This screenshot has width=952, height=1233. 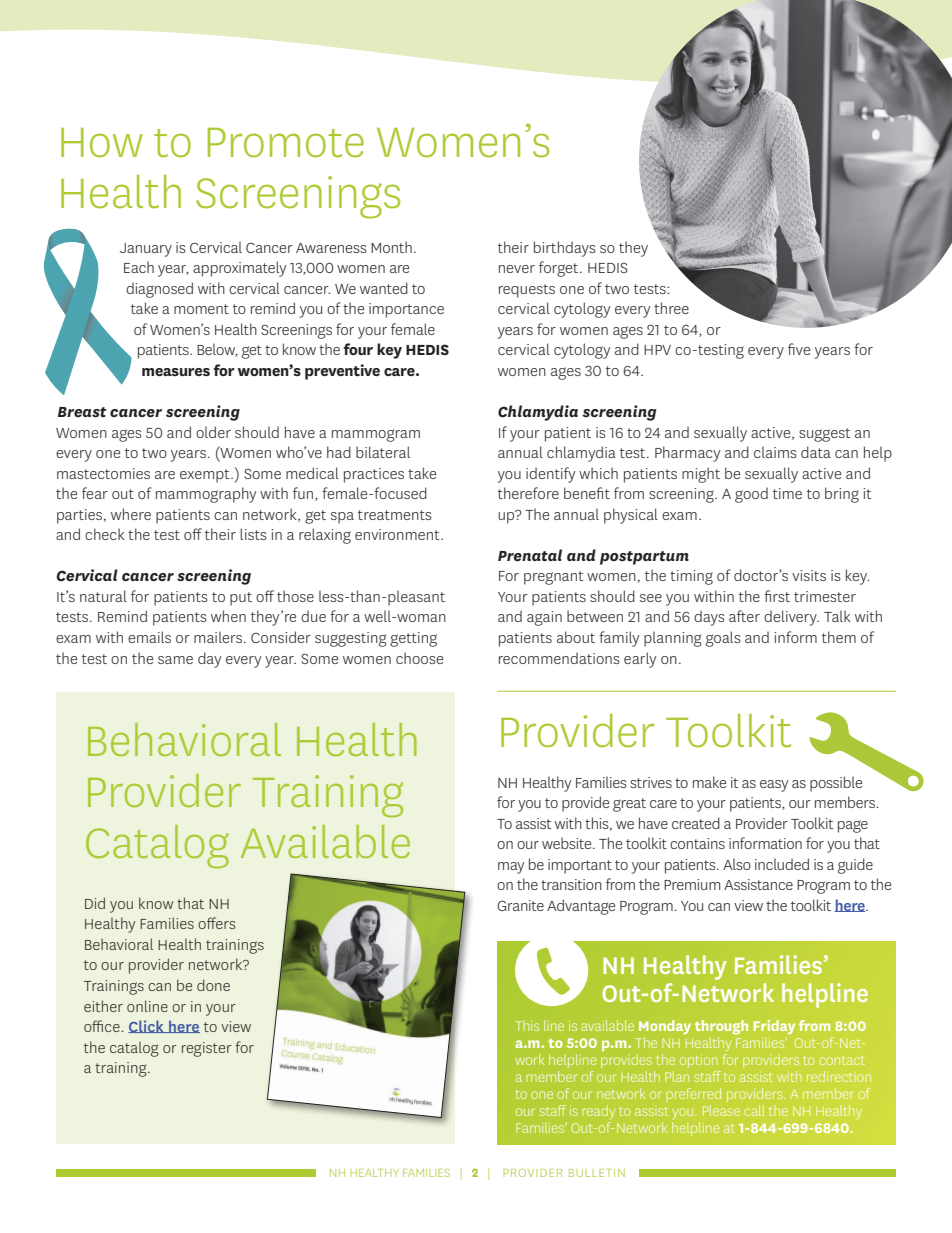 What do you see at coordinates (751, 495) in the screenshot?
I see `good` at bounding box center [751, 495].
